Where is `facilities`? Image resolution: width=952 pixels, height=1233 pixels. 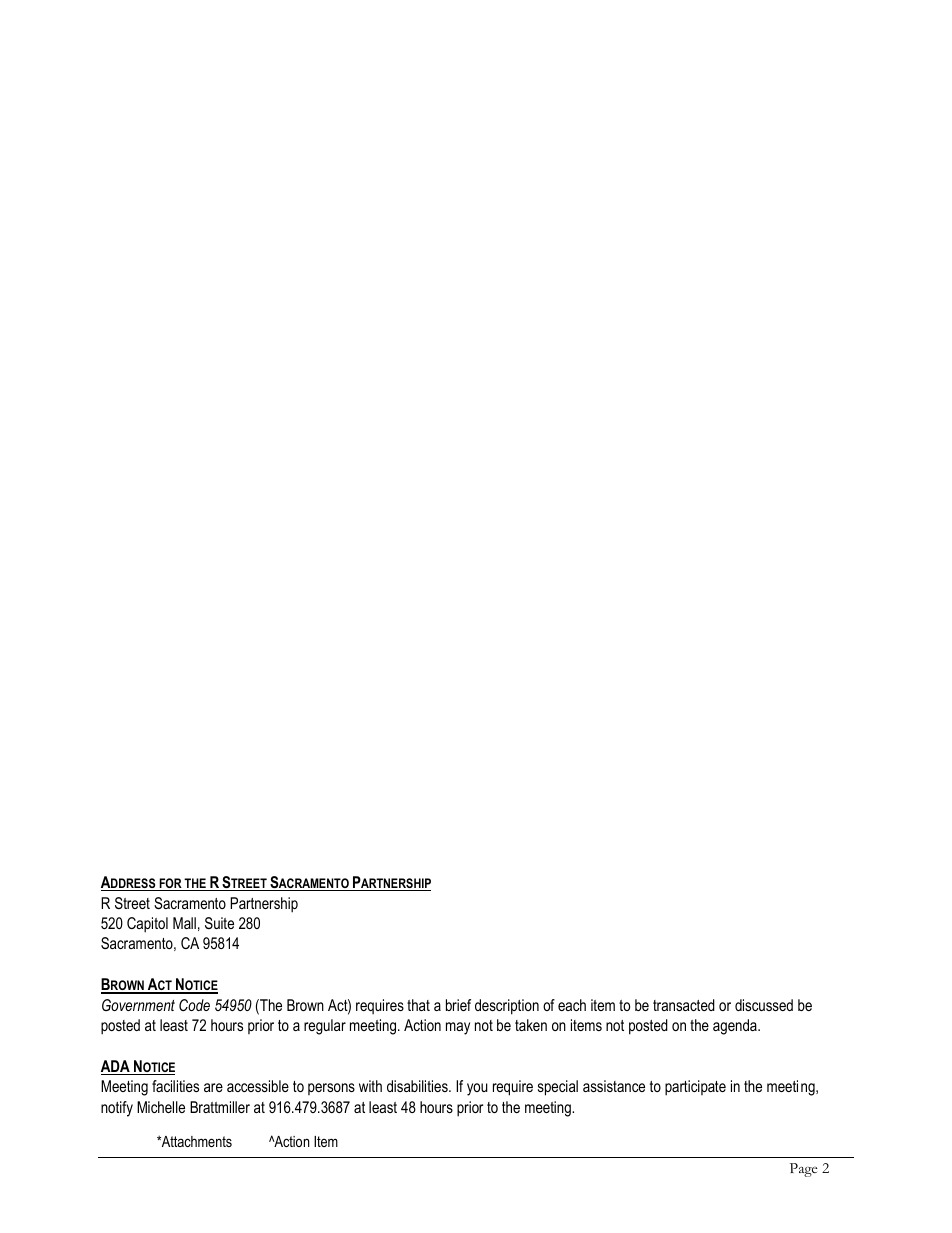
facilities is located at coordinates (175, 1086).
